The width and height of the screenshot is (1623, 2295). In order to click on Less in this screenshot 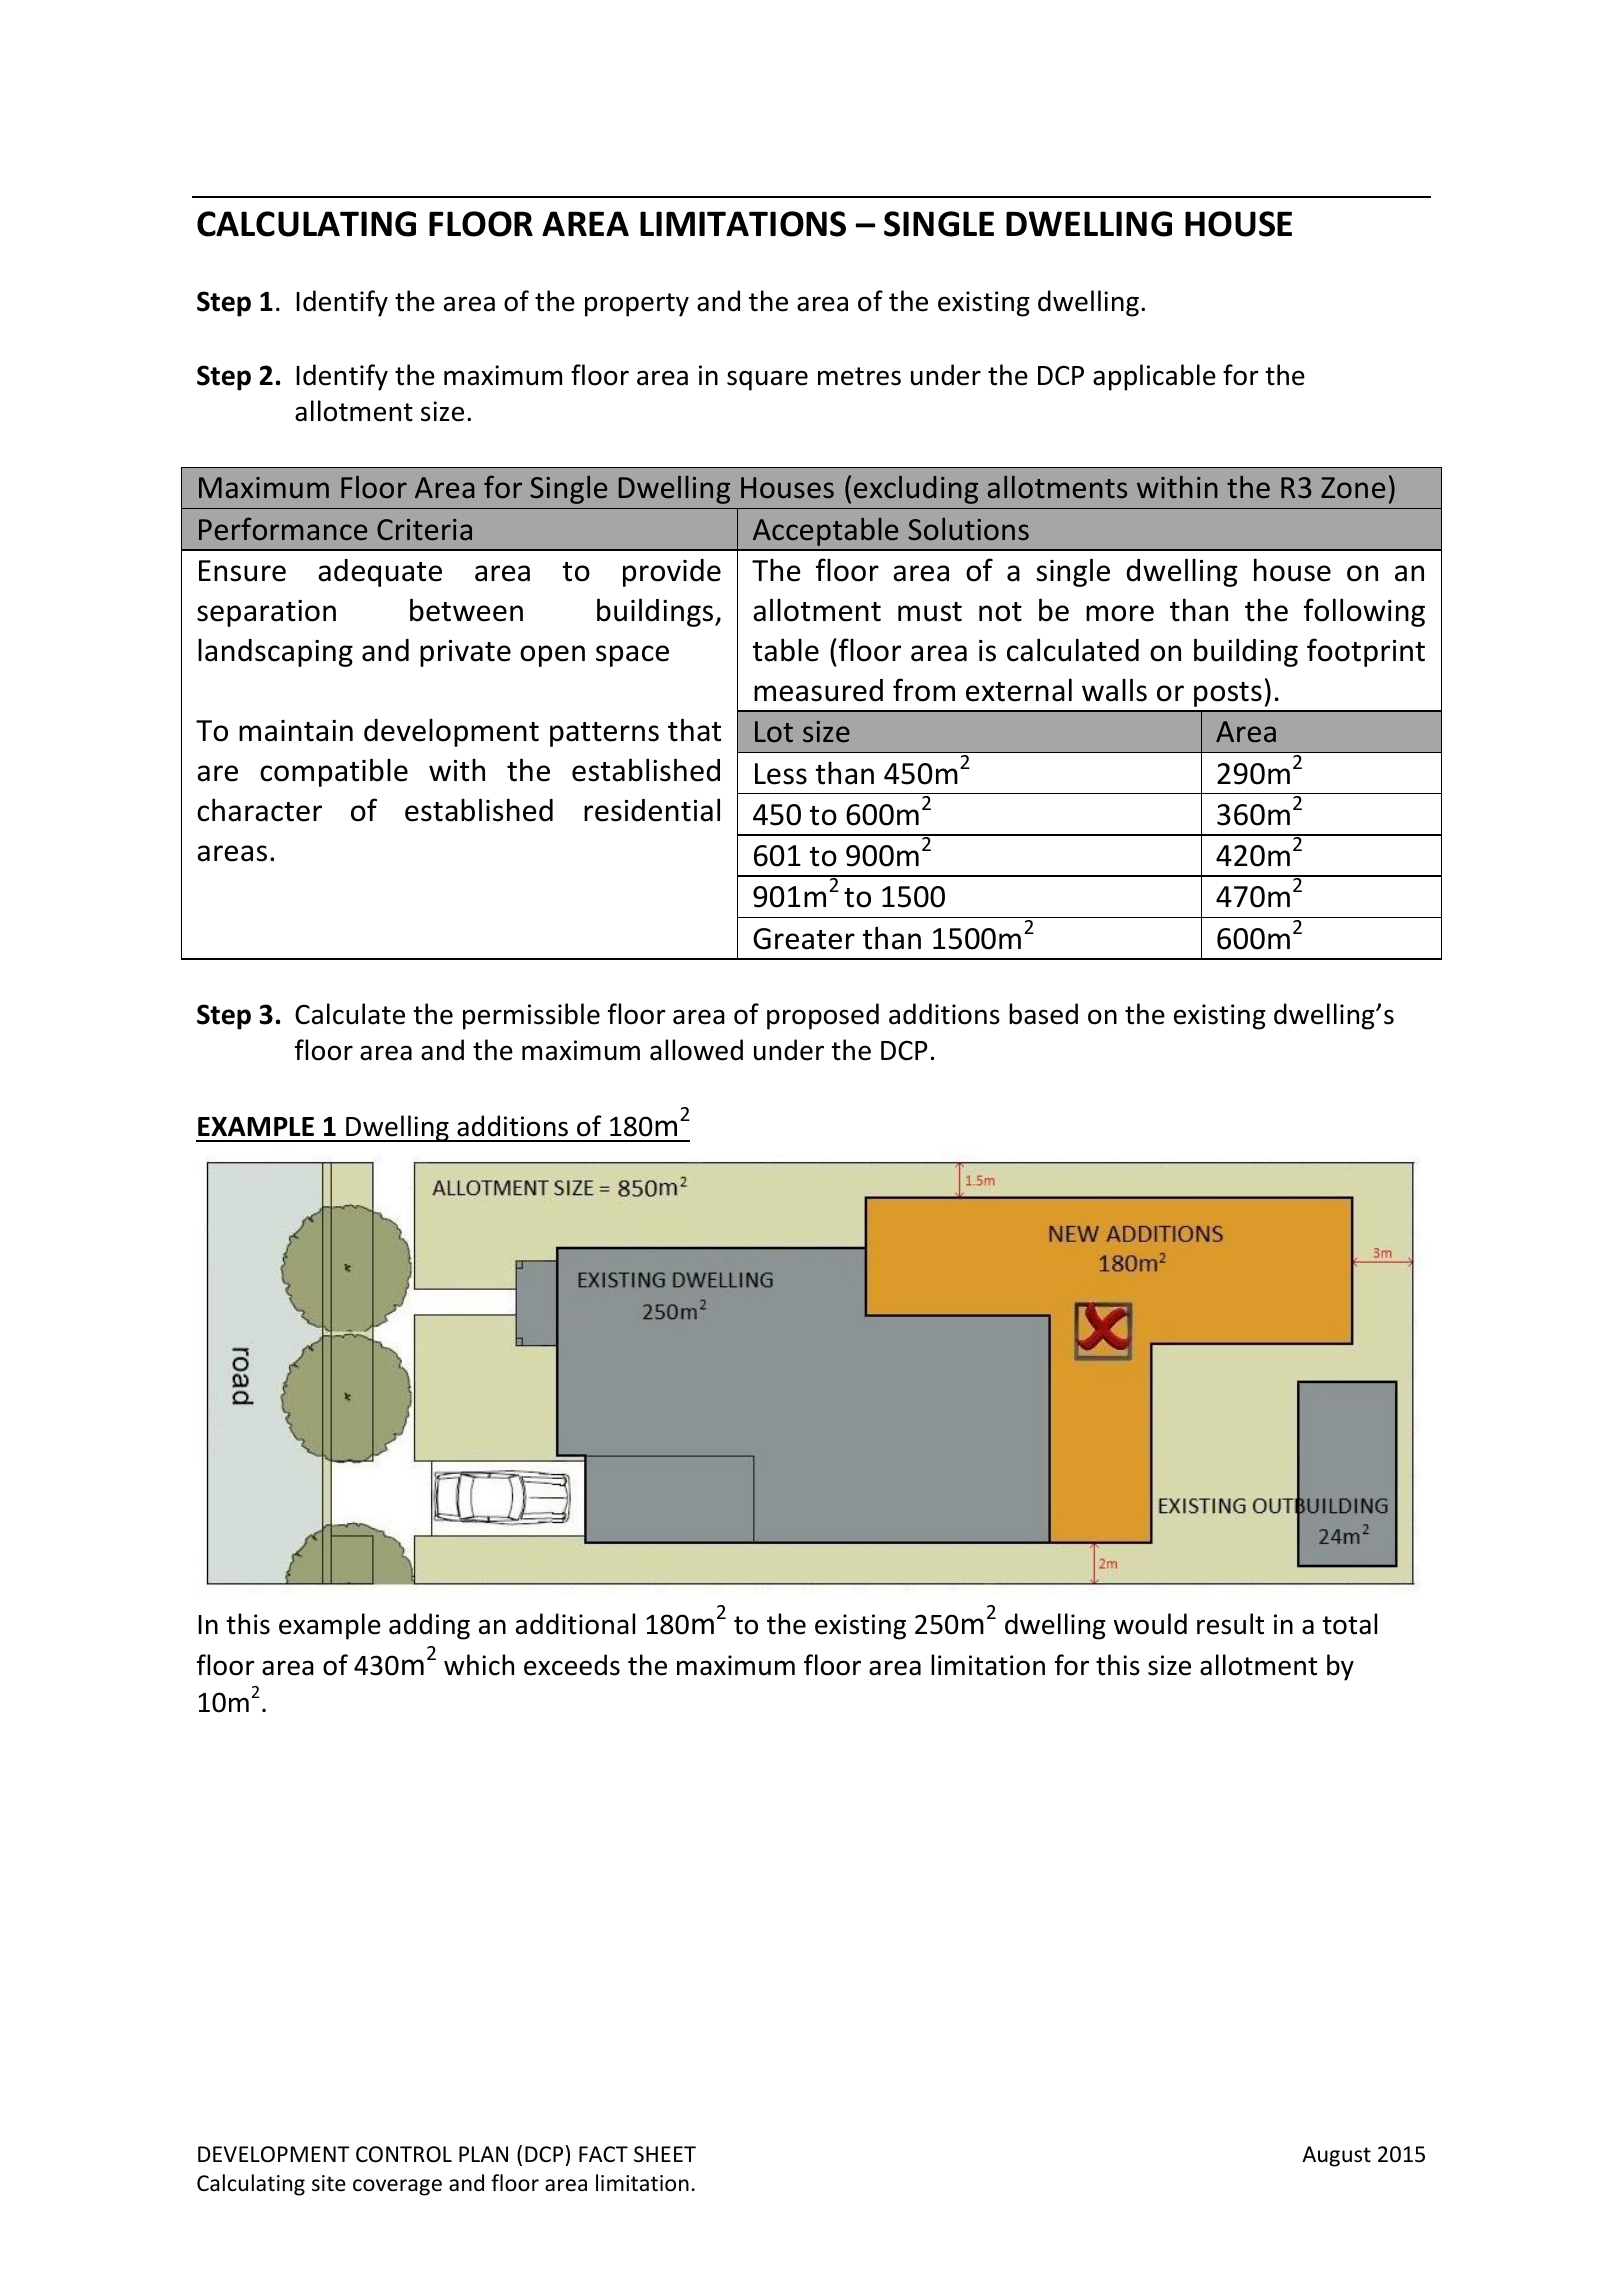, I will do `click(781, 774)`.
